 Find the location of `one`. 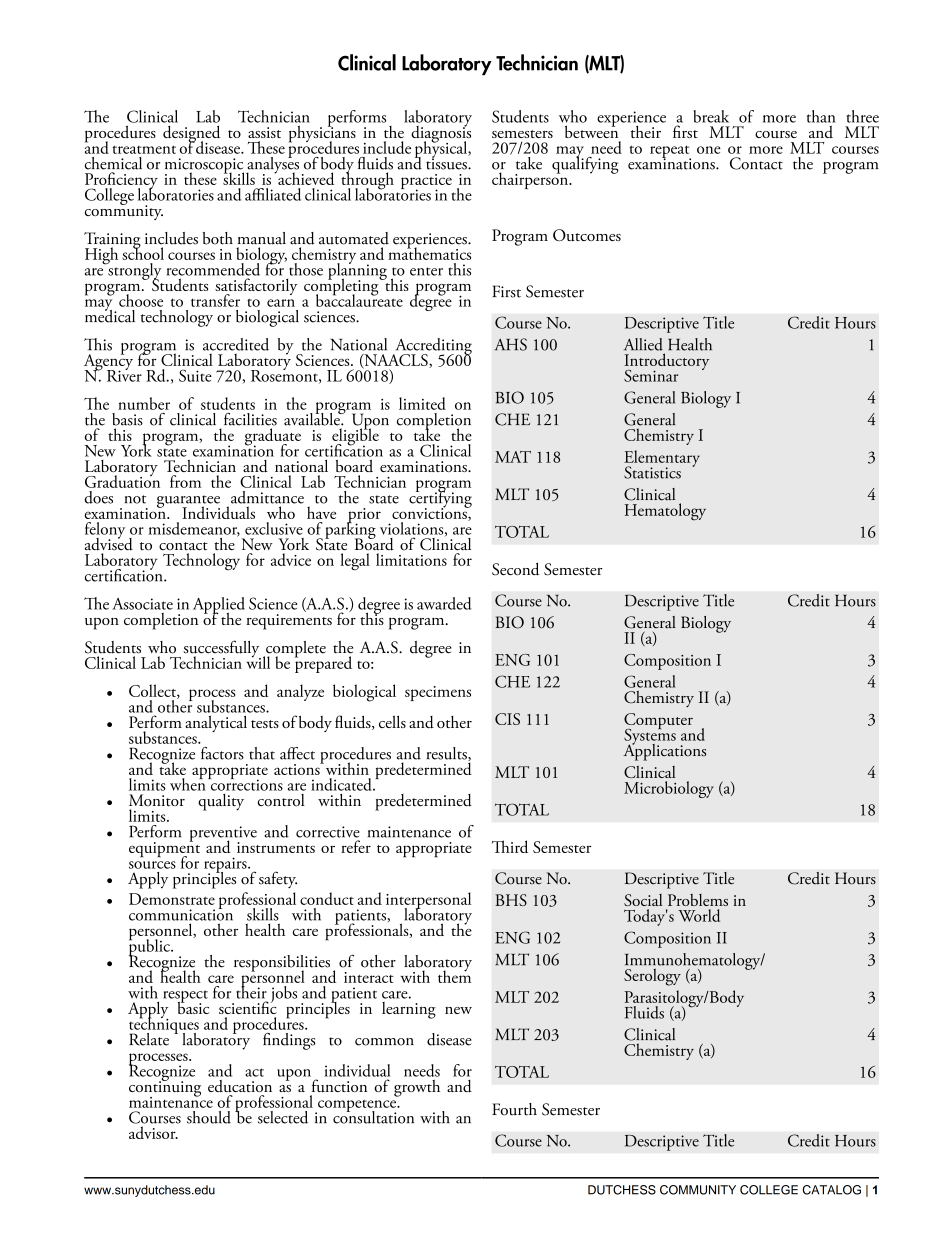

one is located at coordinates (709, 150).
